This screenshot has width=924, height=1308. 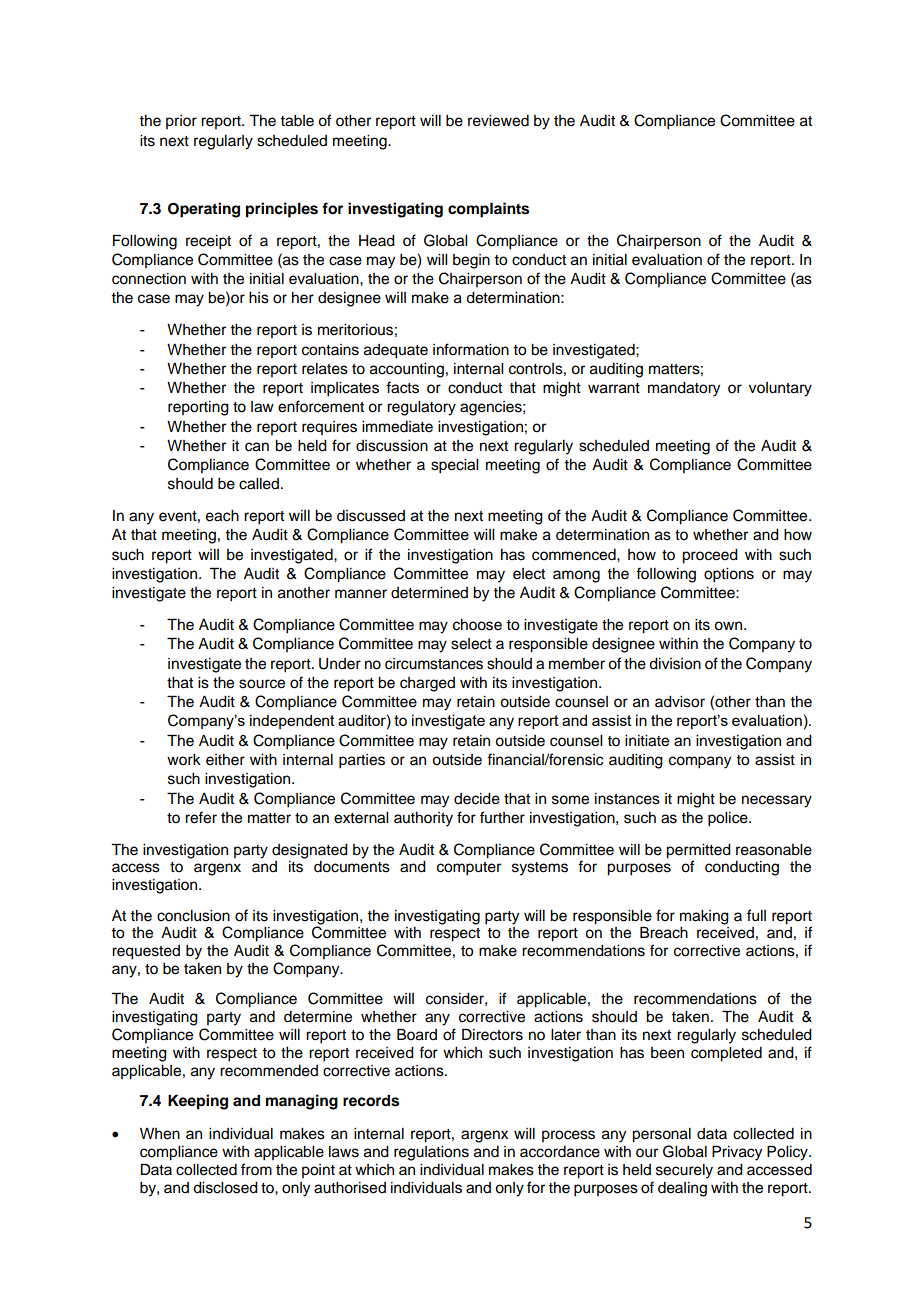 What do you see at coordinates (498, 121) in the screenshot?
I see `reviewed` at bounding box center [498, 121].
